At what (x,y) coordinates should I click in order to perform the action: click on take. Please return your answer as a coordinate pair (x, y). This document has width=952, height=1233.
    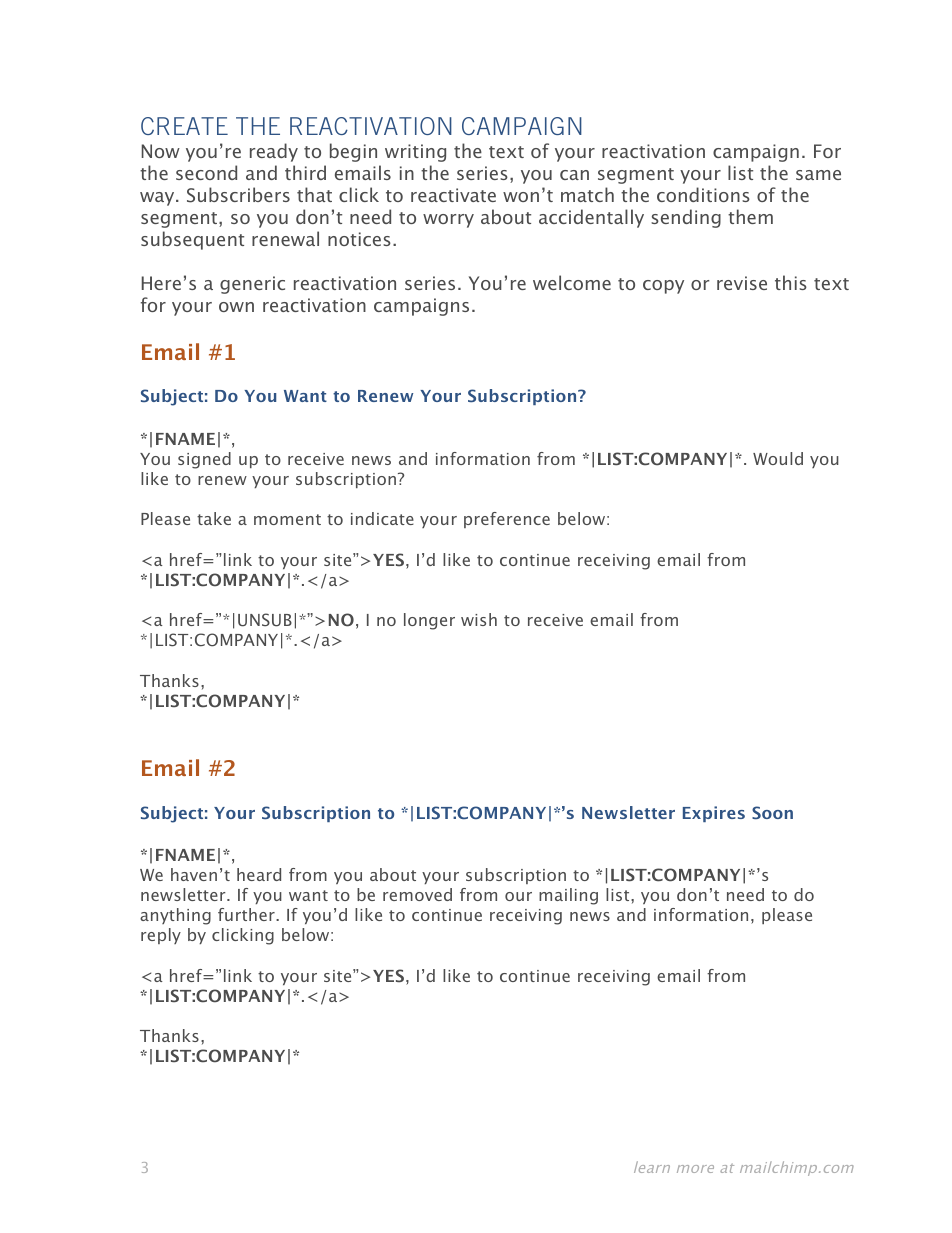
    Looking at the image, I should click on (214, 518).
